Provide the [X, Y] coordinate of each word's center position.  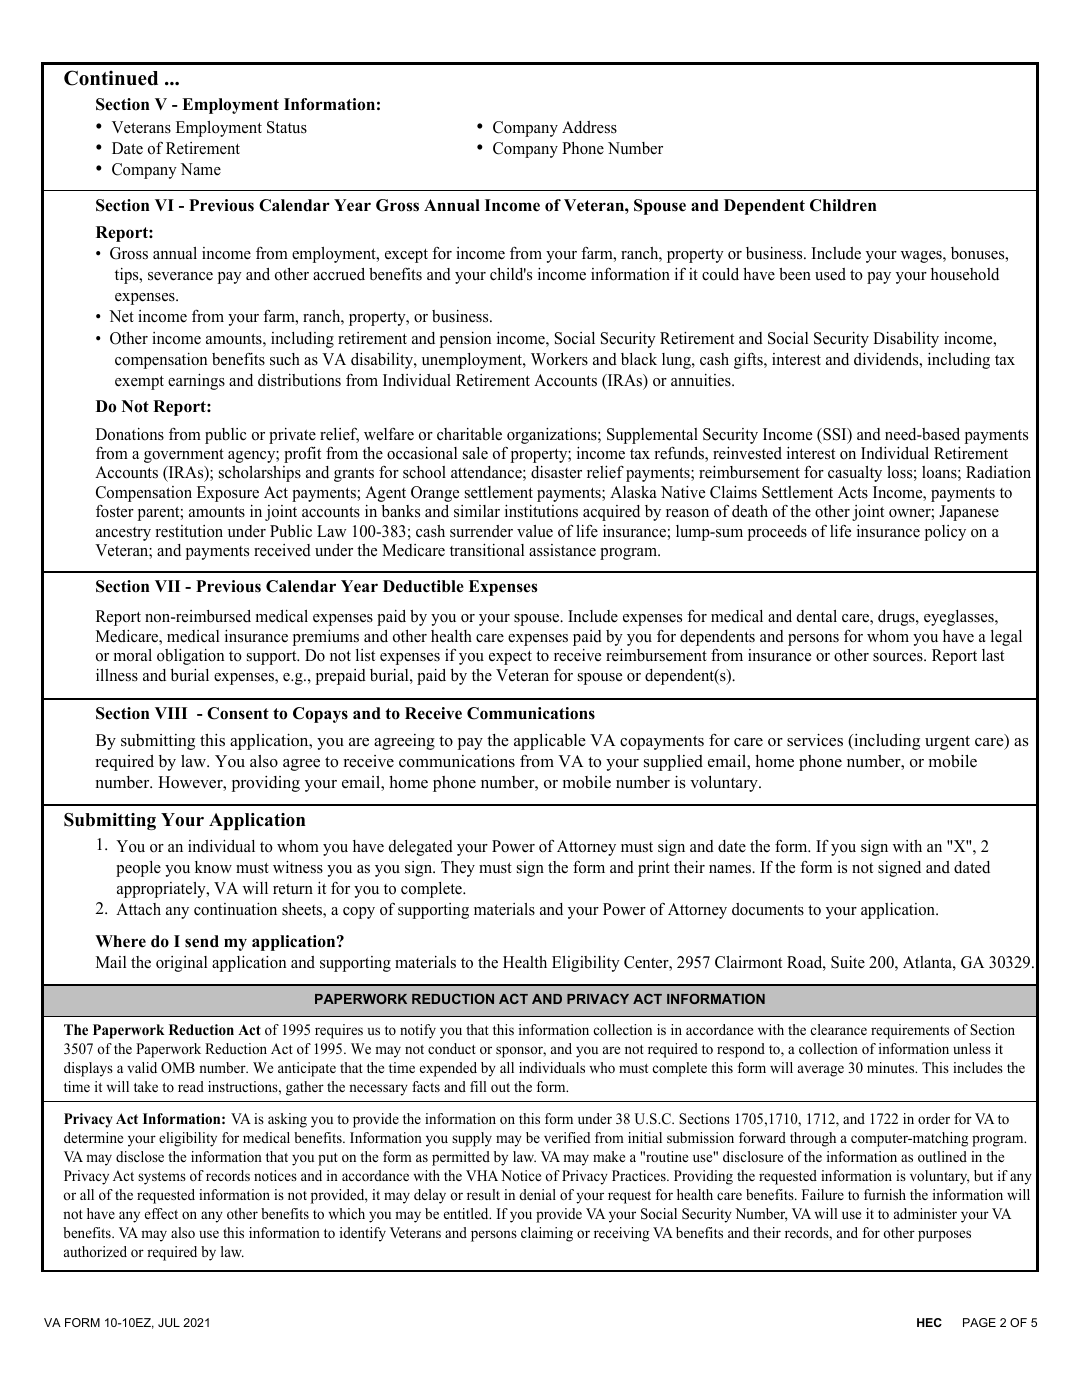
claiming [547, 1234]
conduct [452, 1048]
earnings [196, 381]
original [181, 964]
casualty [855, 474]
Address [589, 127]
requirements [910, 1031]
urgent [947, 743]
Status [287, 127]
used [830, 274]
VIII [171, 713]
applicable [550, 742]
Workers [559, 359]
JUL [169, 1322]
